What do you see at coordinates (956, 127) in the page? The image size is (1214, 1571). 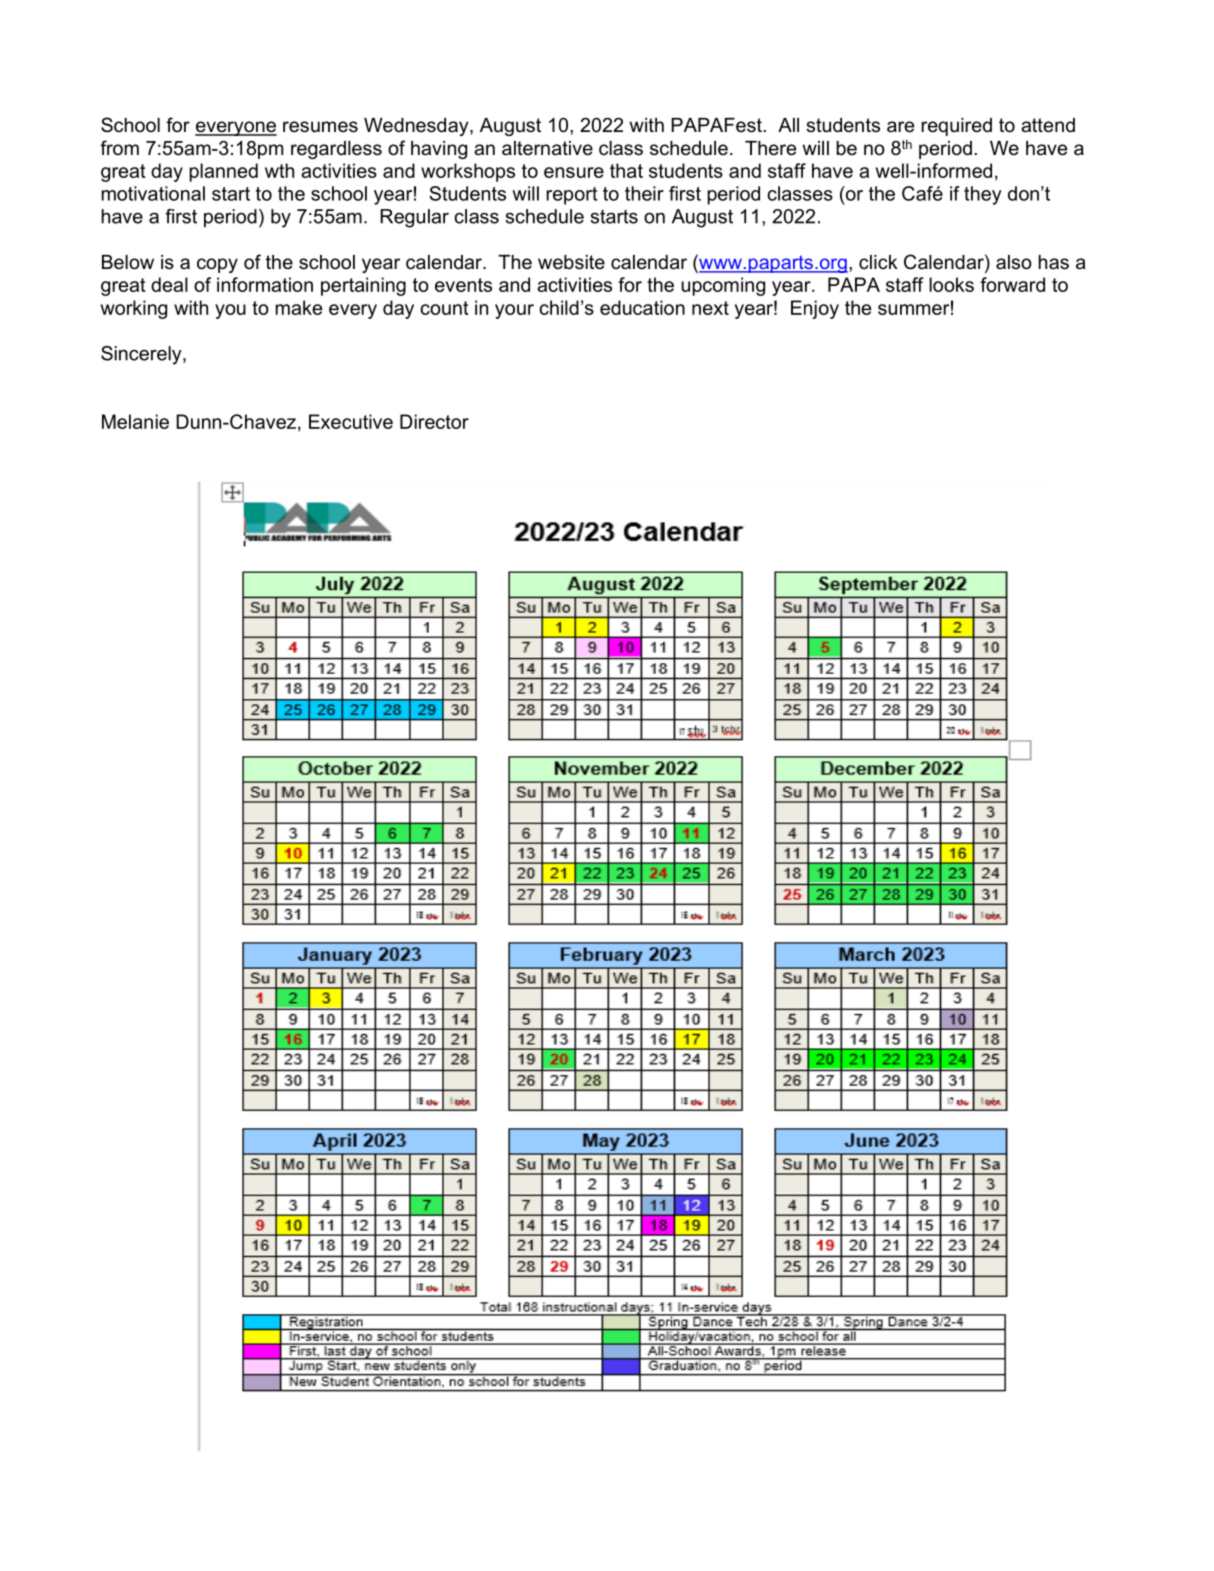 I see `required` at bounding box center [956, 127].
